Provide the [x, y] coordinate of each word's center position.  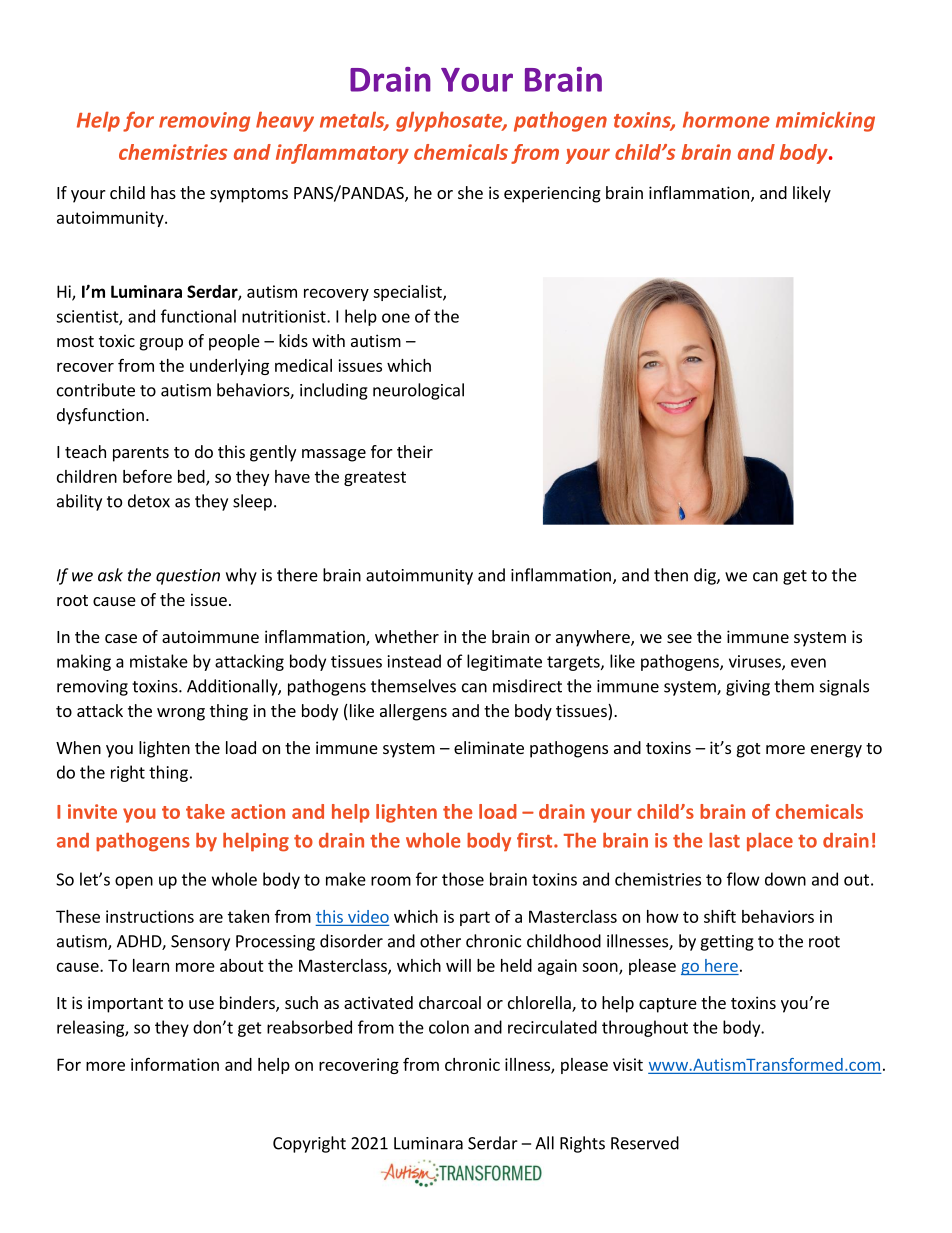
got [748, 750]
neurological [418, 391]
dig [706, 576]
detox [149, 501]
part [475, 918]
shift [720, 916]
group [161, 344]
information [175, 1064]
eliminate [489, 747]
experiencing [552, 194]
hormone [726, 119]
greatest [375, 478]
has [163, 192]
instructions [150, 916]
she [470, 192]
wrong [181, 714]
